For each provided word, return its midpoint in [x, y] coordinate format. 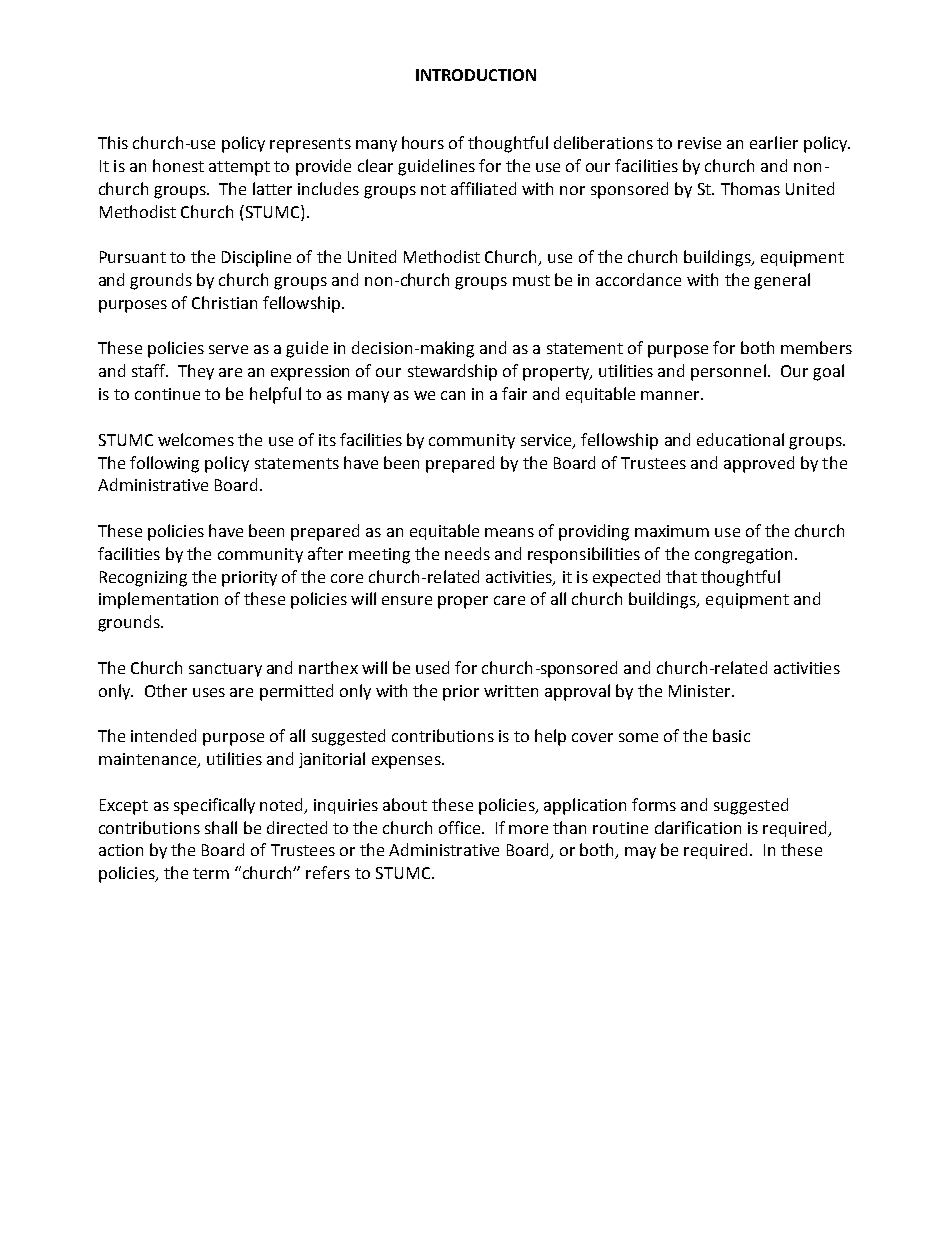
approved [759, 464]
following [164, 464]
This [113, 142]
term [211, 873]
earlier [774, 142]
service [547, 441]
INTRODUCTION [476, 75]
